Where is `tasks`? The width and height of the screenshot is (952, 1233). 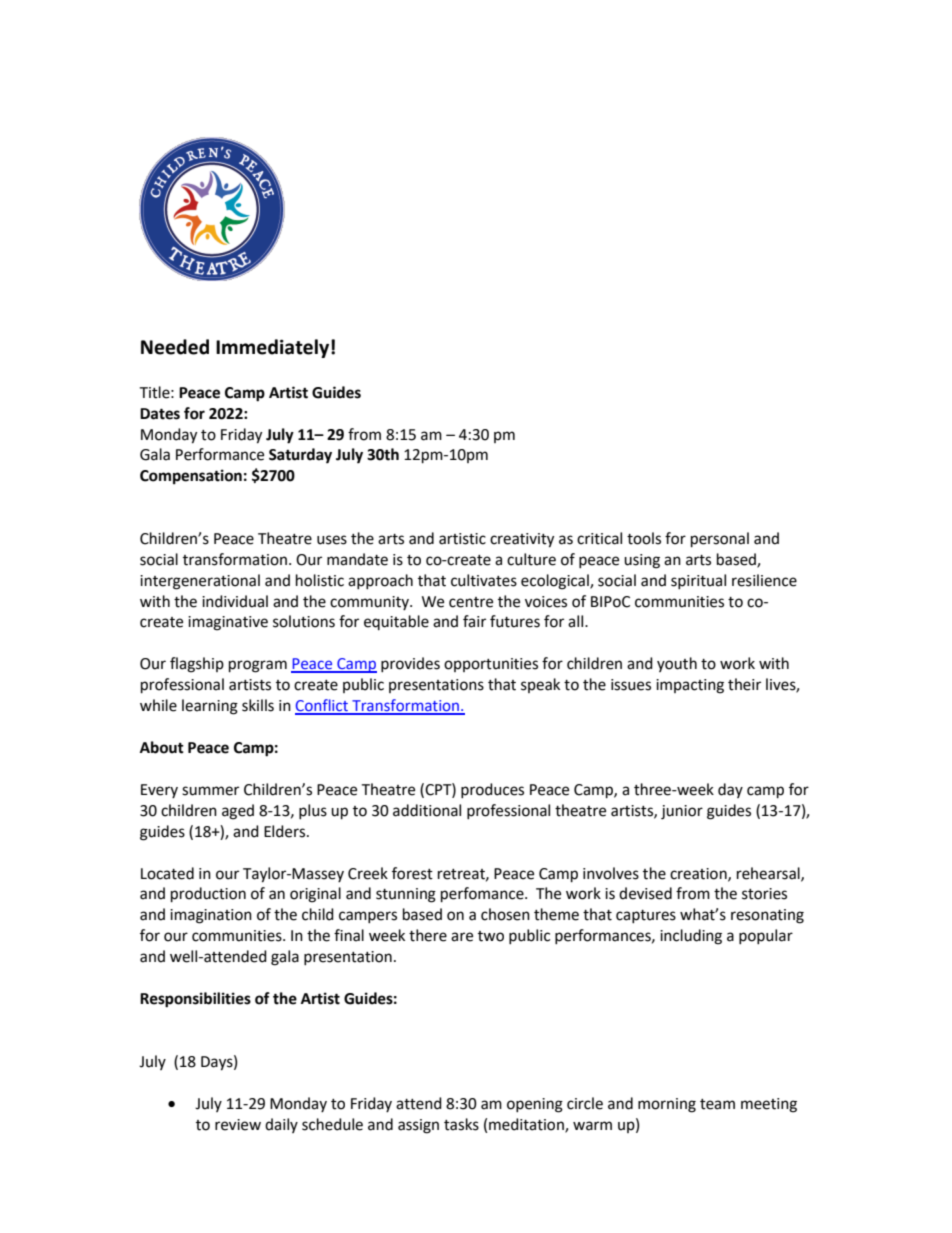 tasks is located at coordinates (461, 1124).
